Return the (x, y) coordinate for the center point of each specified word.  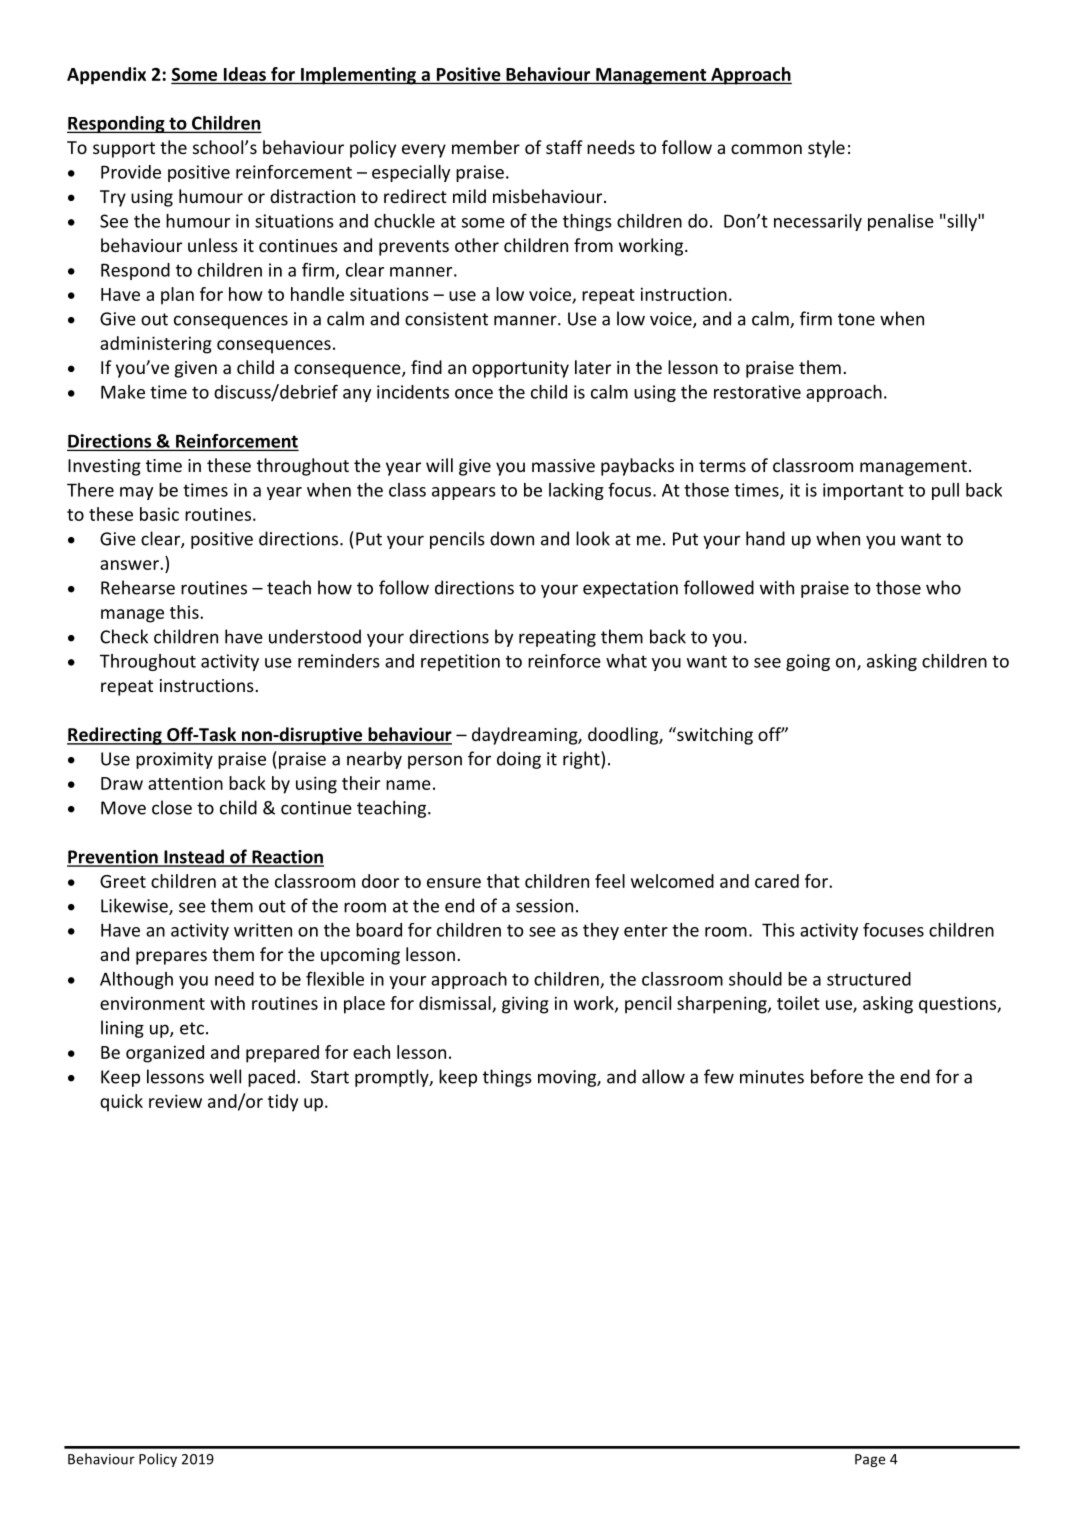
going (808, 662)
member (486, 147)
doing (519, 760)
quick (121, 1103)
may (136, 493)
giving (525, 1005)
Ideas (245, 74)
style (826, 149)
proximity (174, 760)
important (863, 491)
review (175, 1101)
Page (870, 1460)
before (837, 1076)
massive (563, 465)
